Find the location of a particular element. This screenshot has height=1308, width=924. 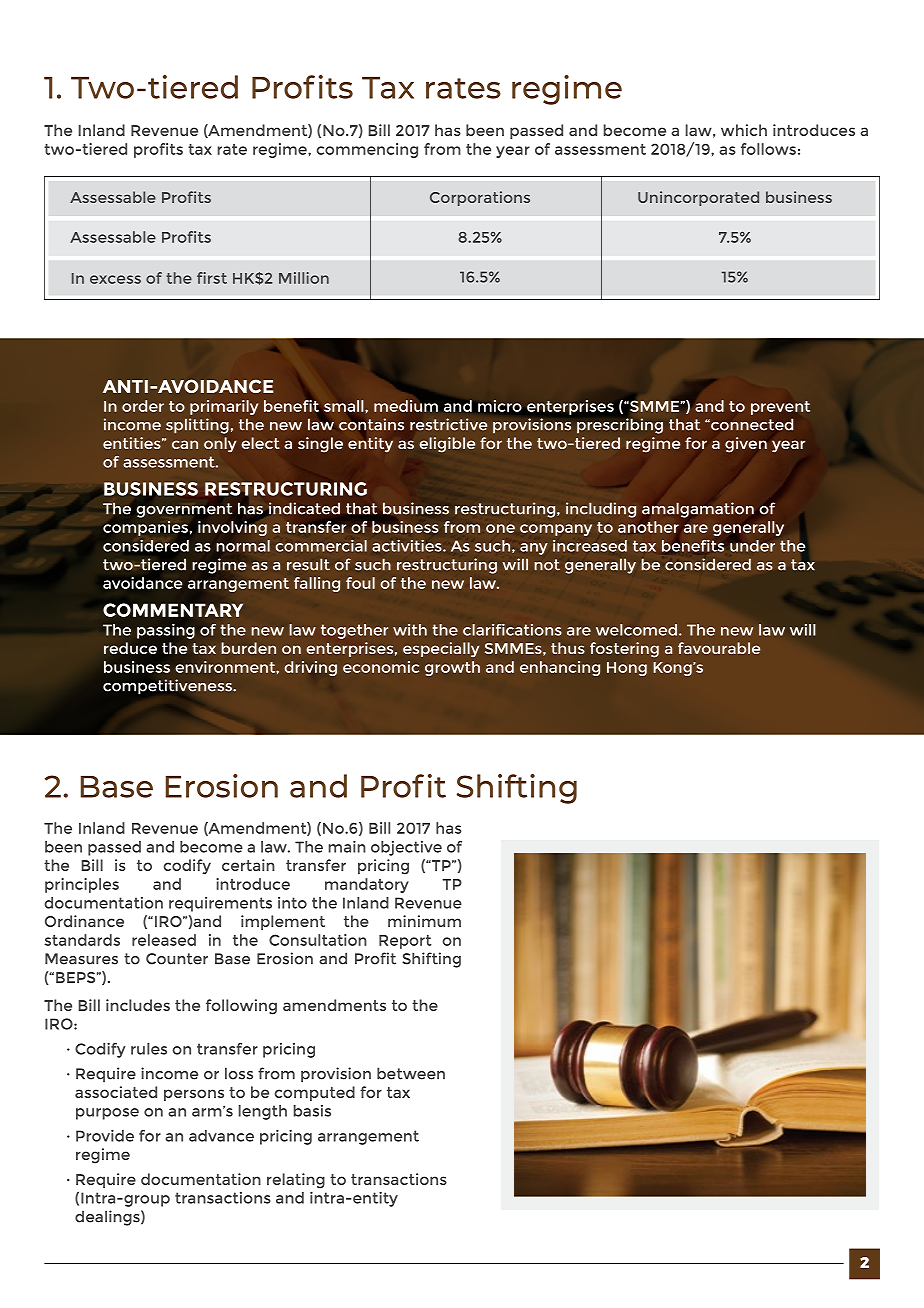

which is located at coordinates (744, 130).
